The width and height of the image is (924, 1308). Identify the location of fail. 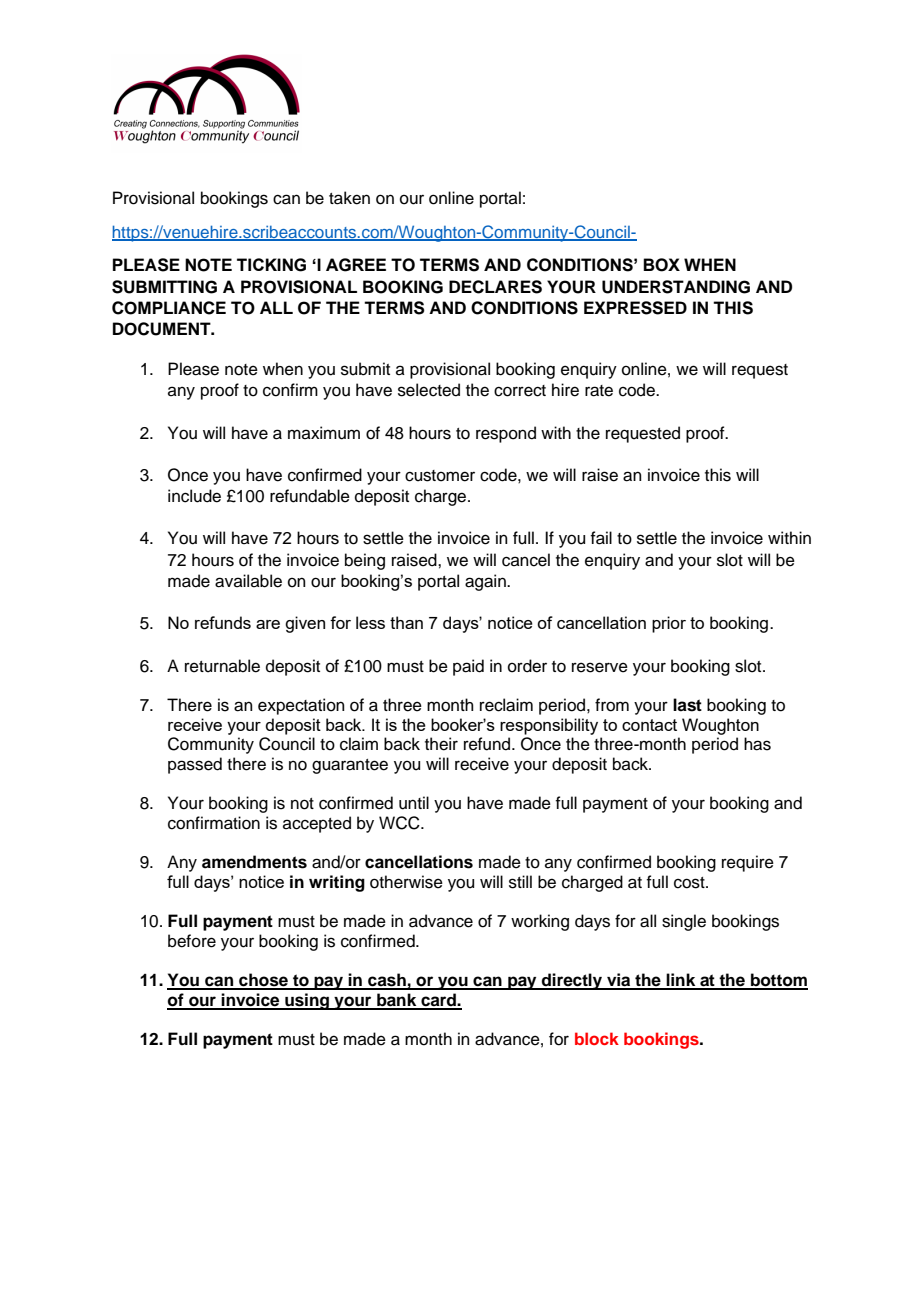
(601, 538).
